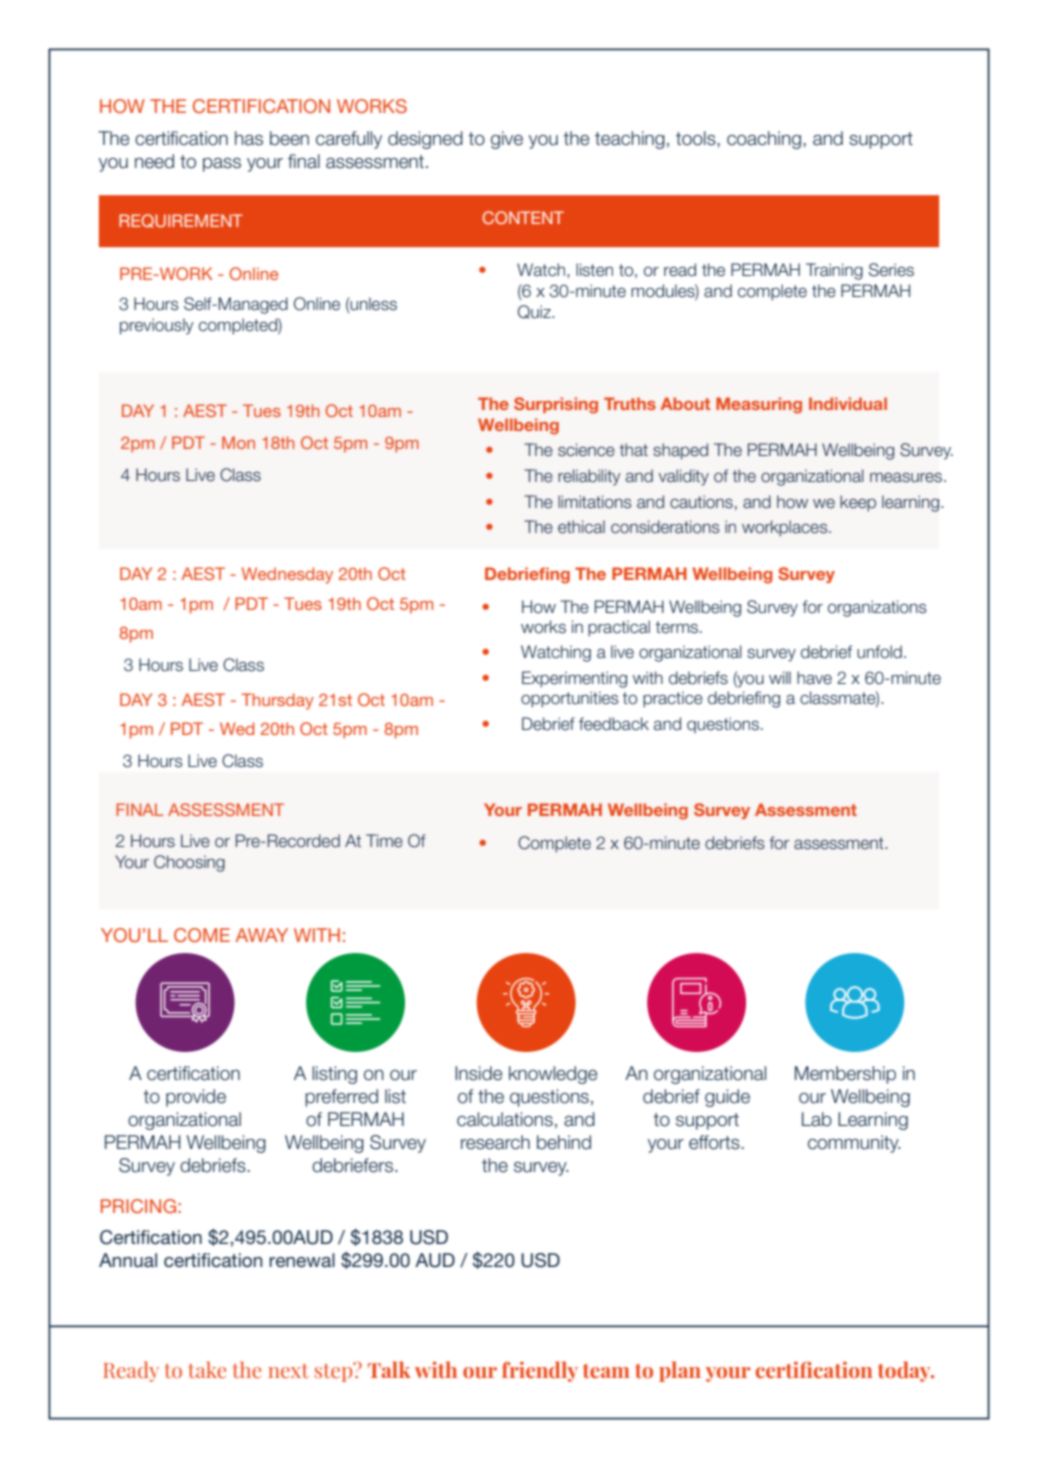 The width and height of the page is (1038, 1468). I want to click on take, so click(207, 1370).
